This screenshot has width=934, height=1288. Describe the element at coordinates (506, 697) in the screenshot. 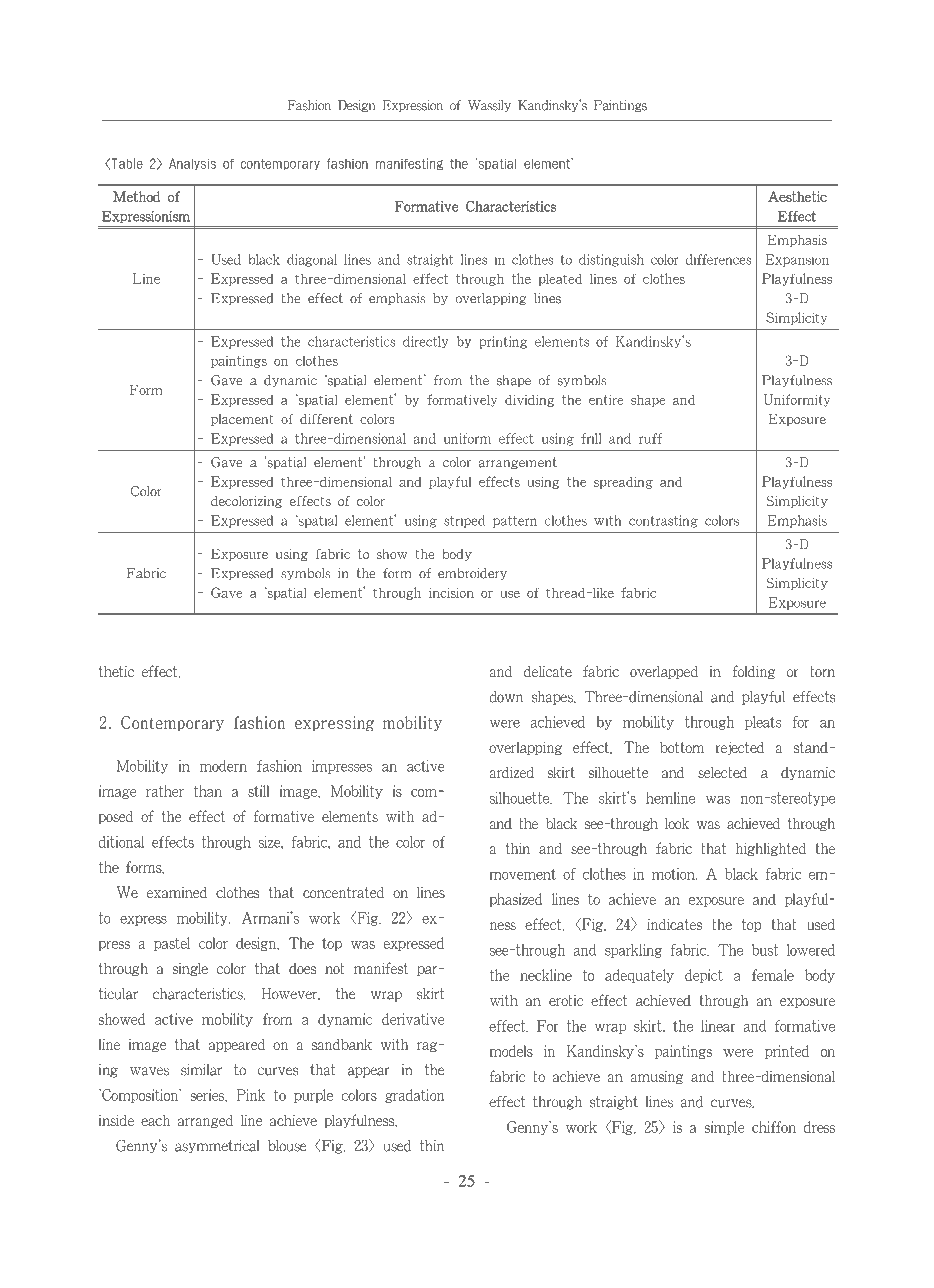

I see `down` at that location.
